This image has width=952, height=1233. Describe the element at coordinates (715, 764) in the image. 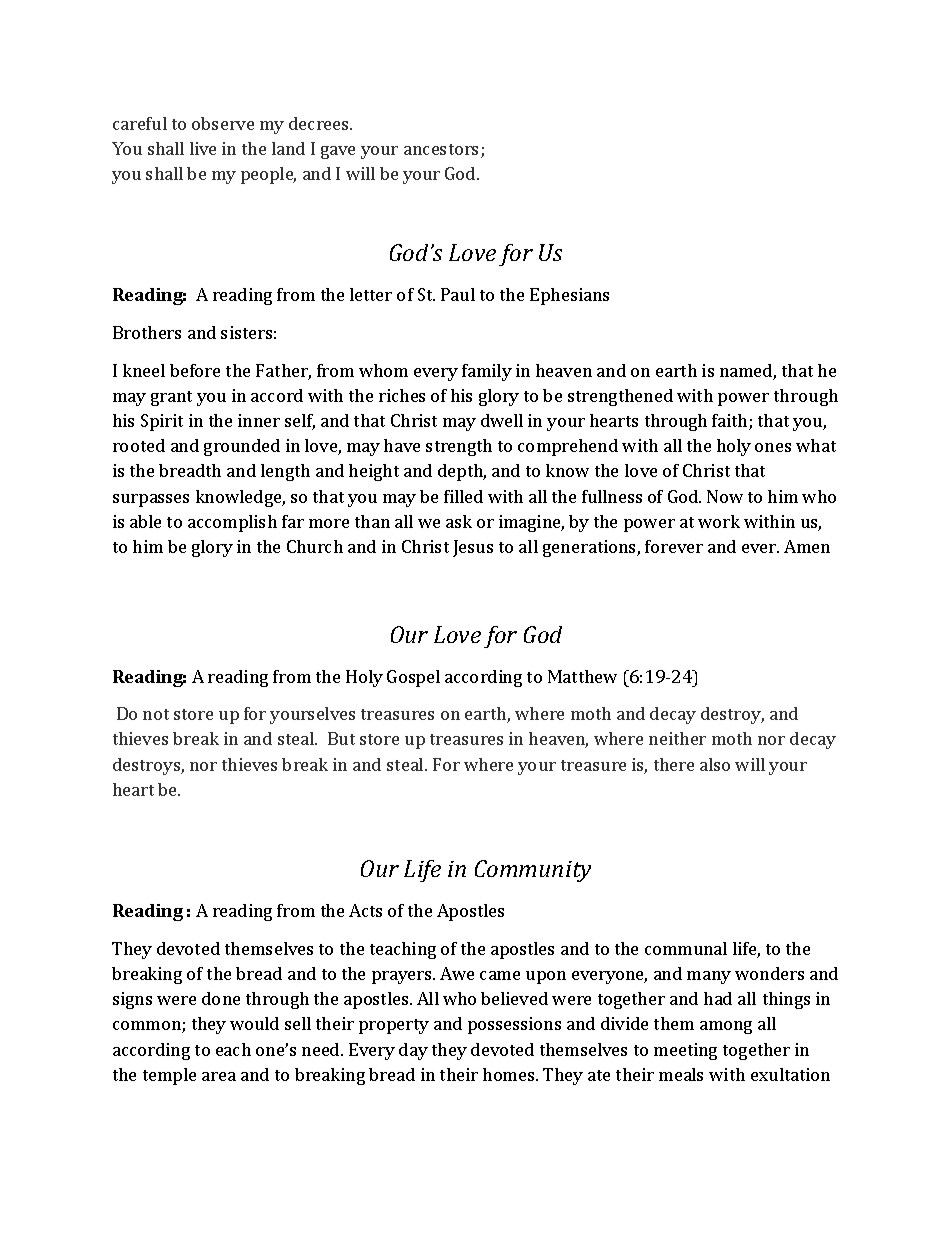

I see `also` at that location.
